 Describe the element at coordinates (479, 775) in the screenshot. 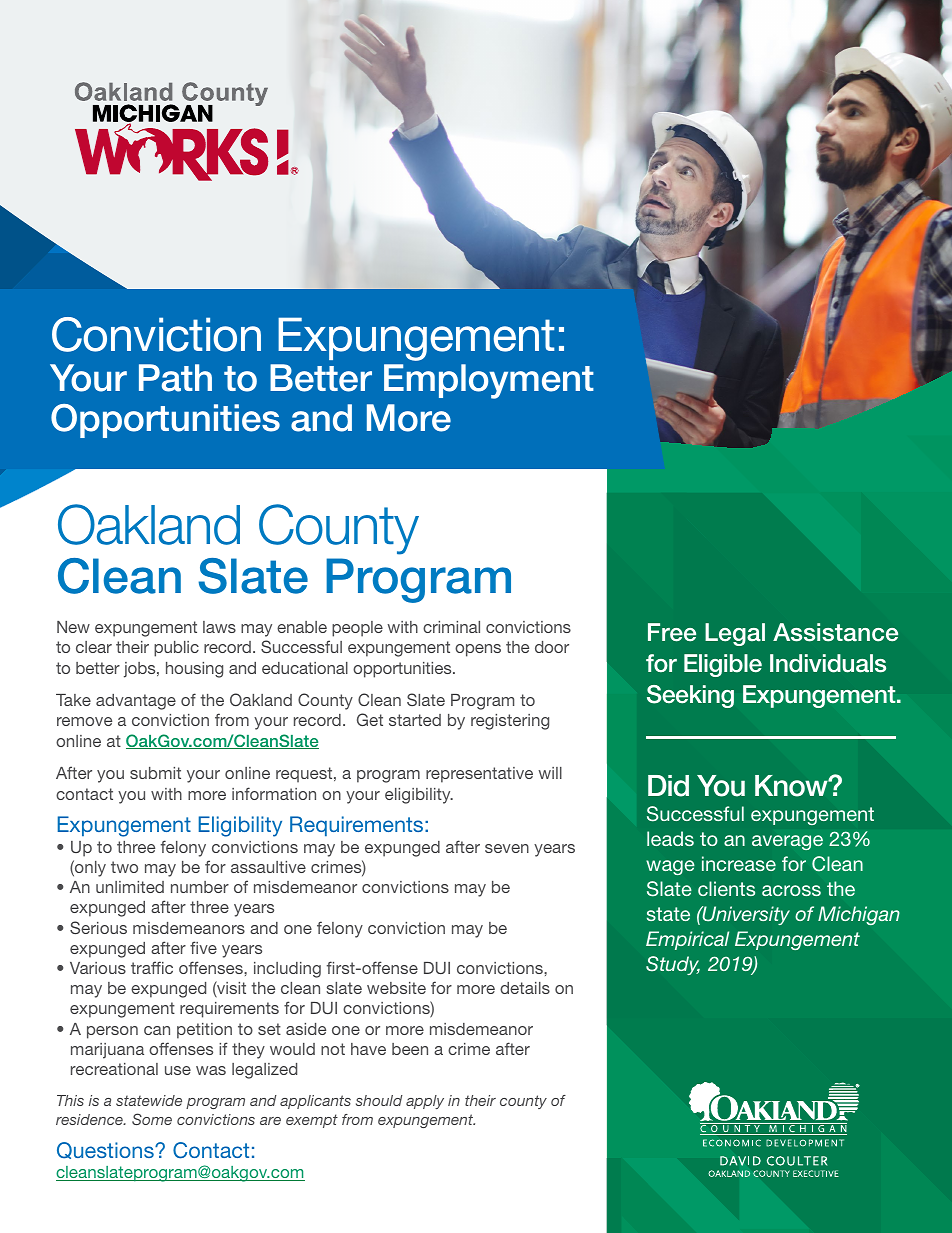

I see `representative` at that location.
